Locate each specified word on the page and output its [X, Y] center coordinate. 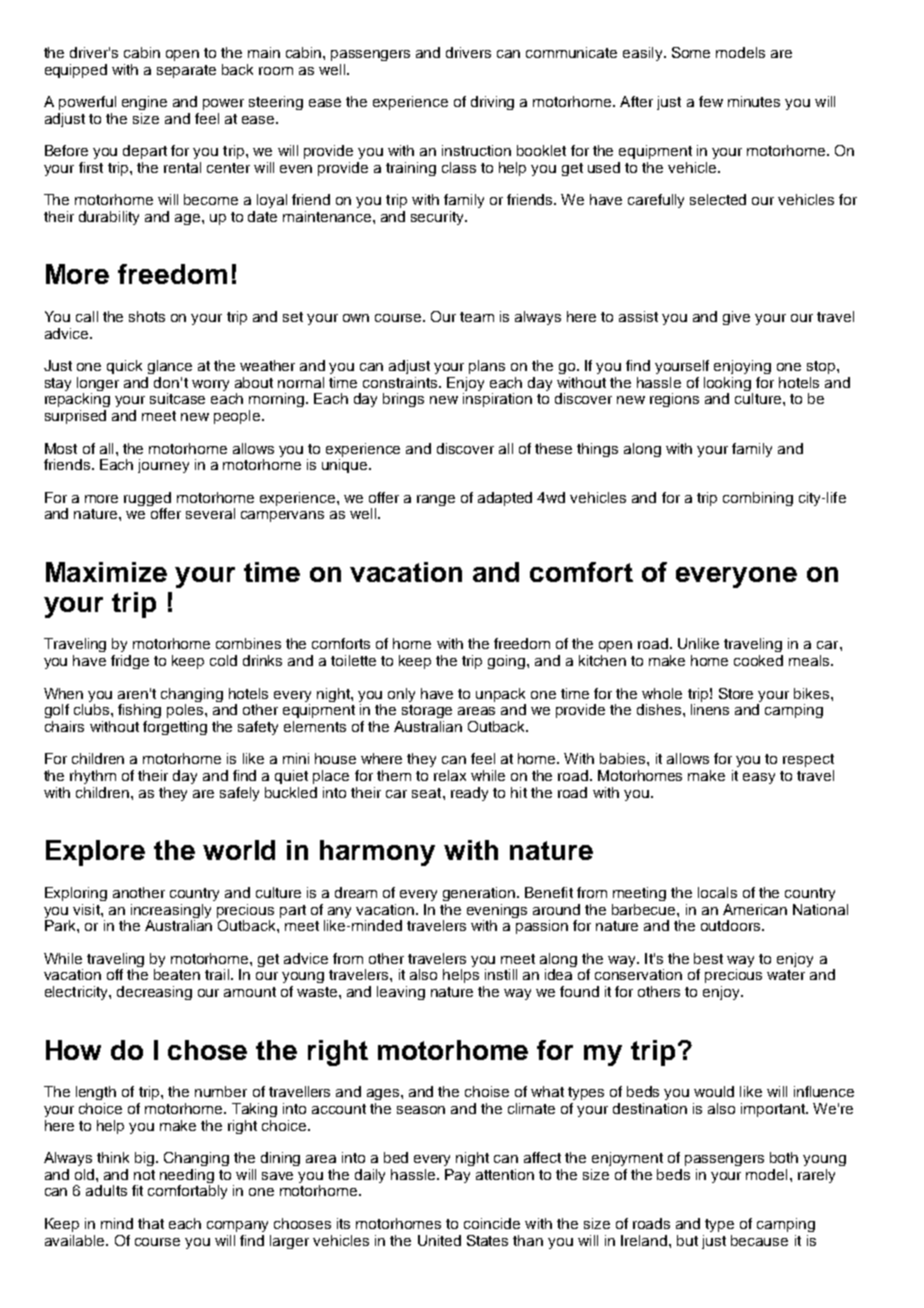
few [711, 101]
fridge [130, 662]
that [151, 1223]
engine [144, 103]
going [508, 662]
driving [492, 103]
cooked [758, 660]
